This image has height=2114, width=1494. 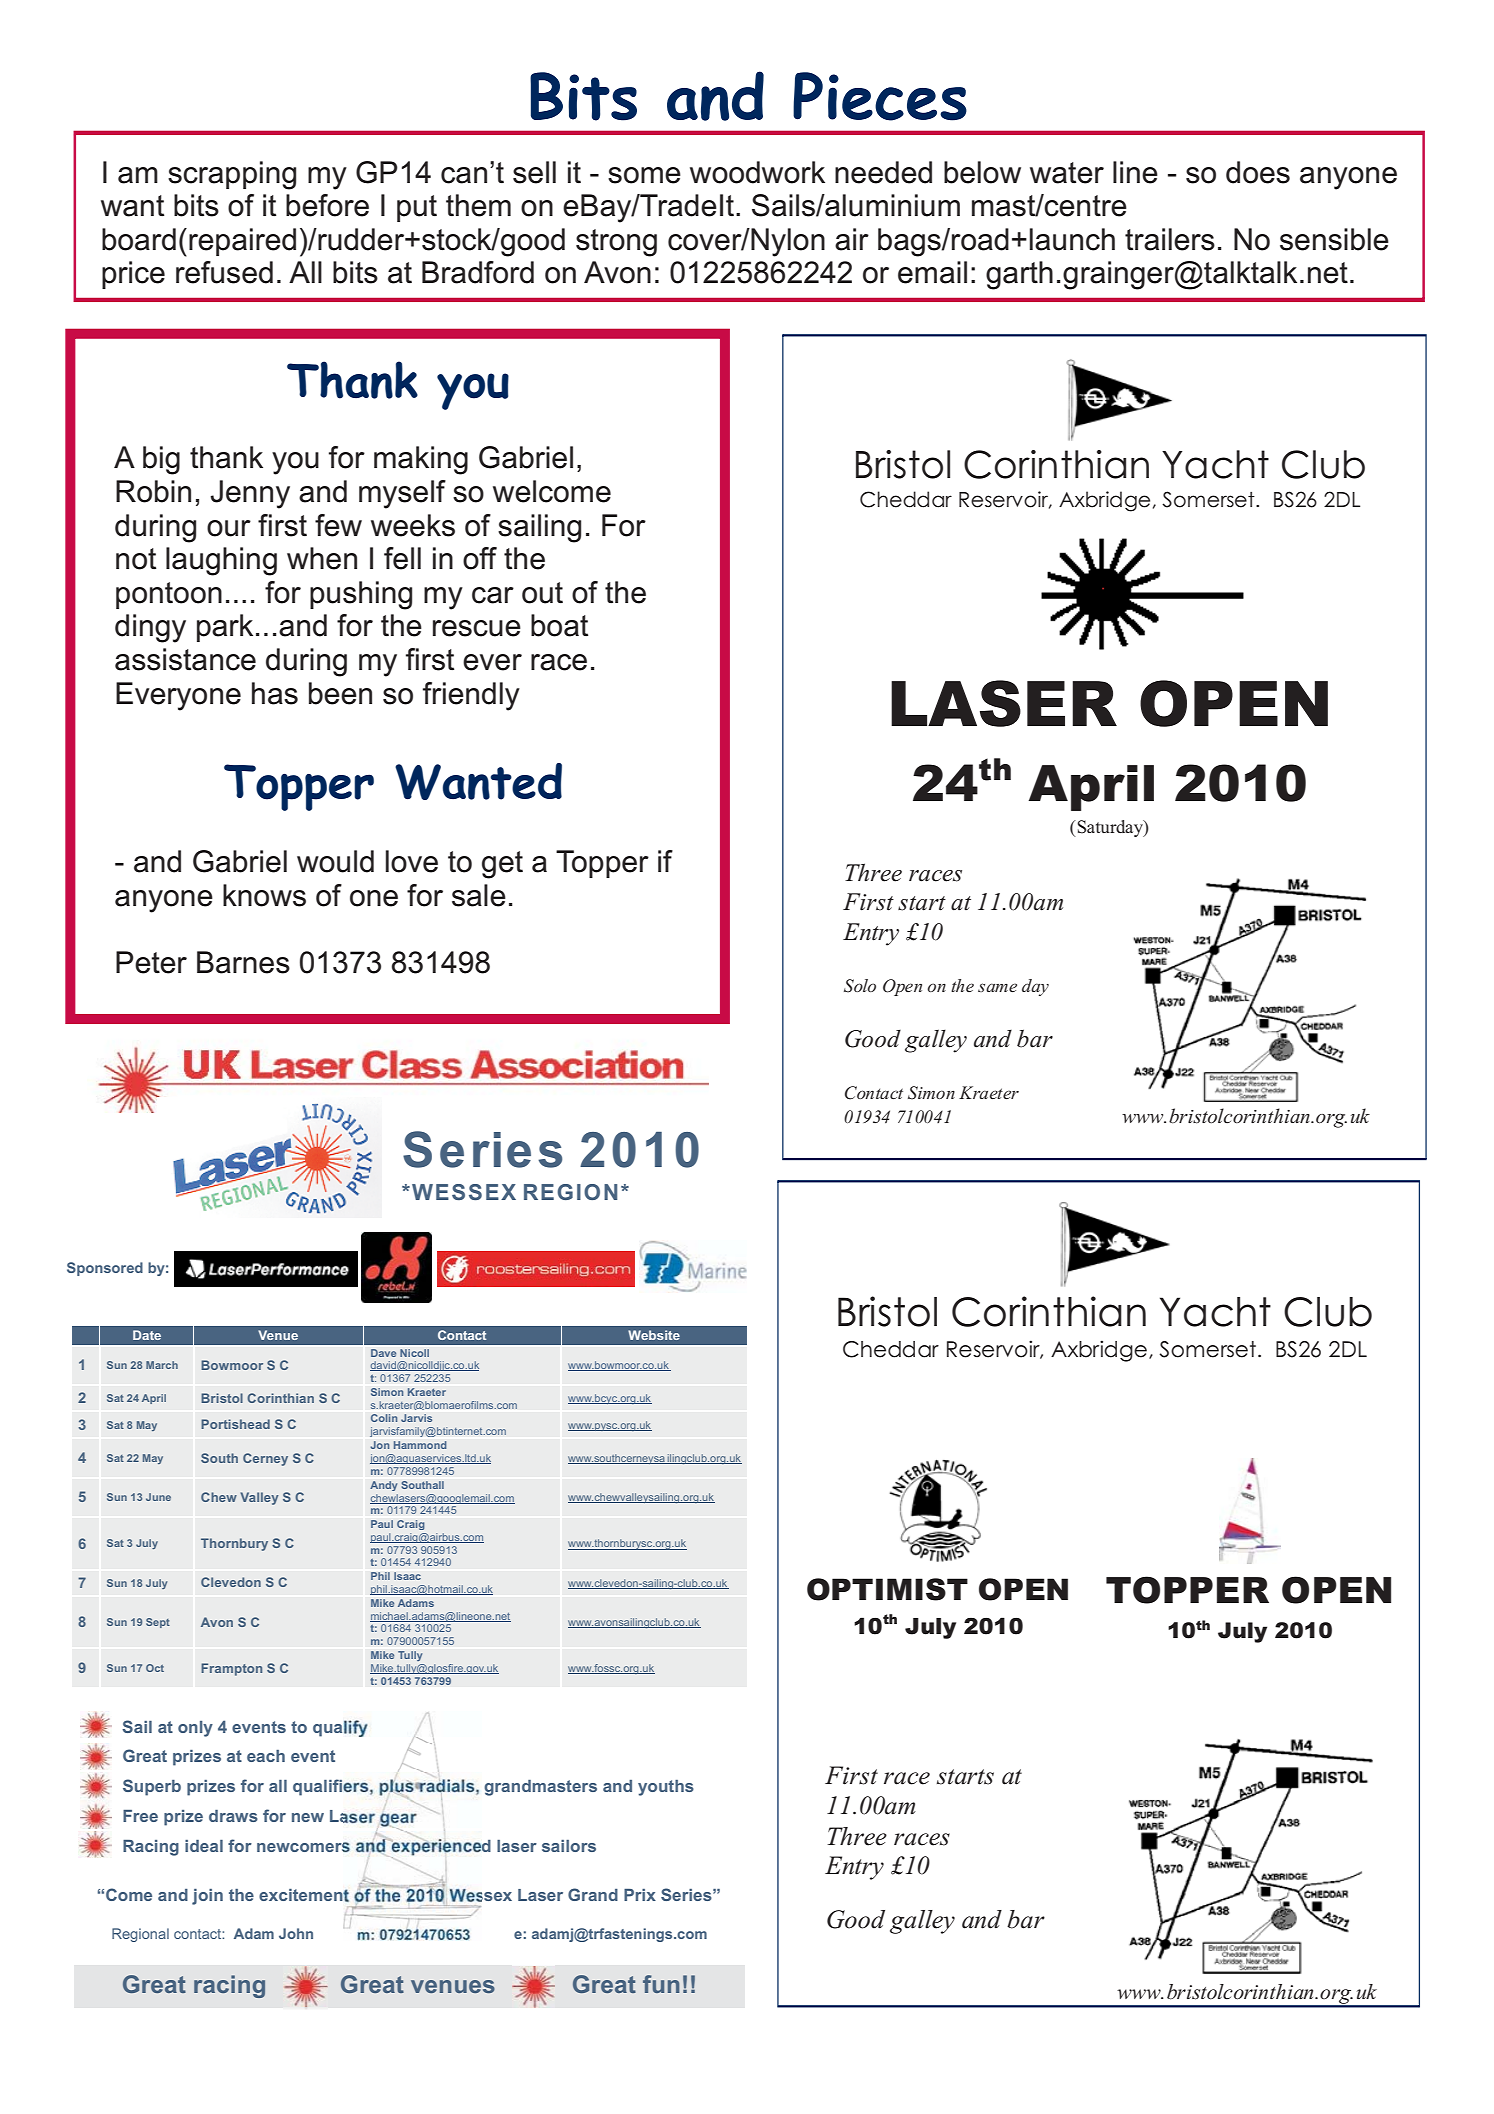 I want to click on Solo, so click(x=860, y=986).
